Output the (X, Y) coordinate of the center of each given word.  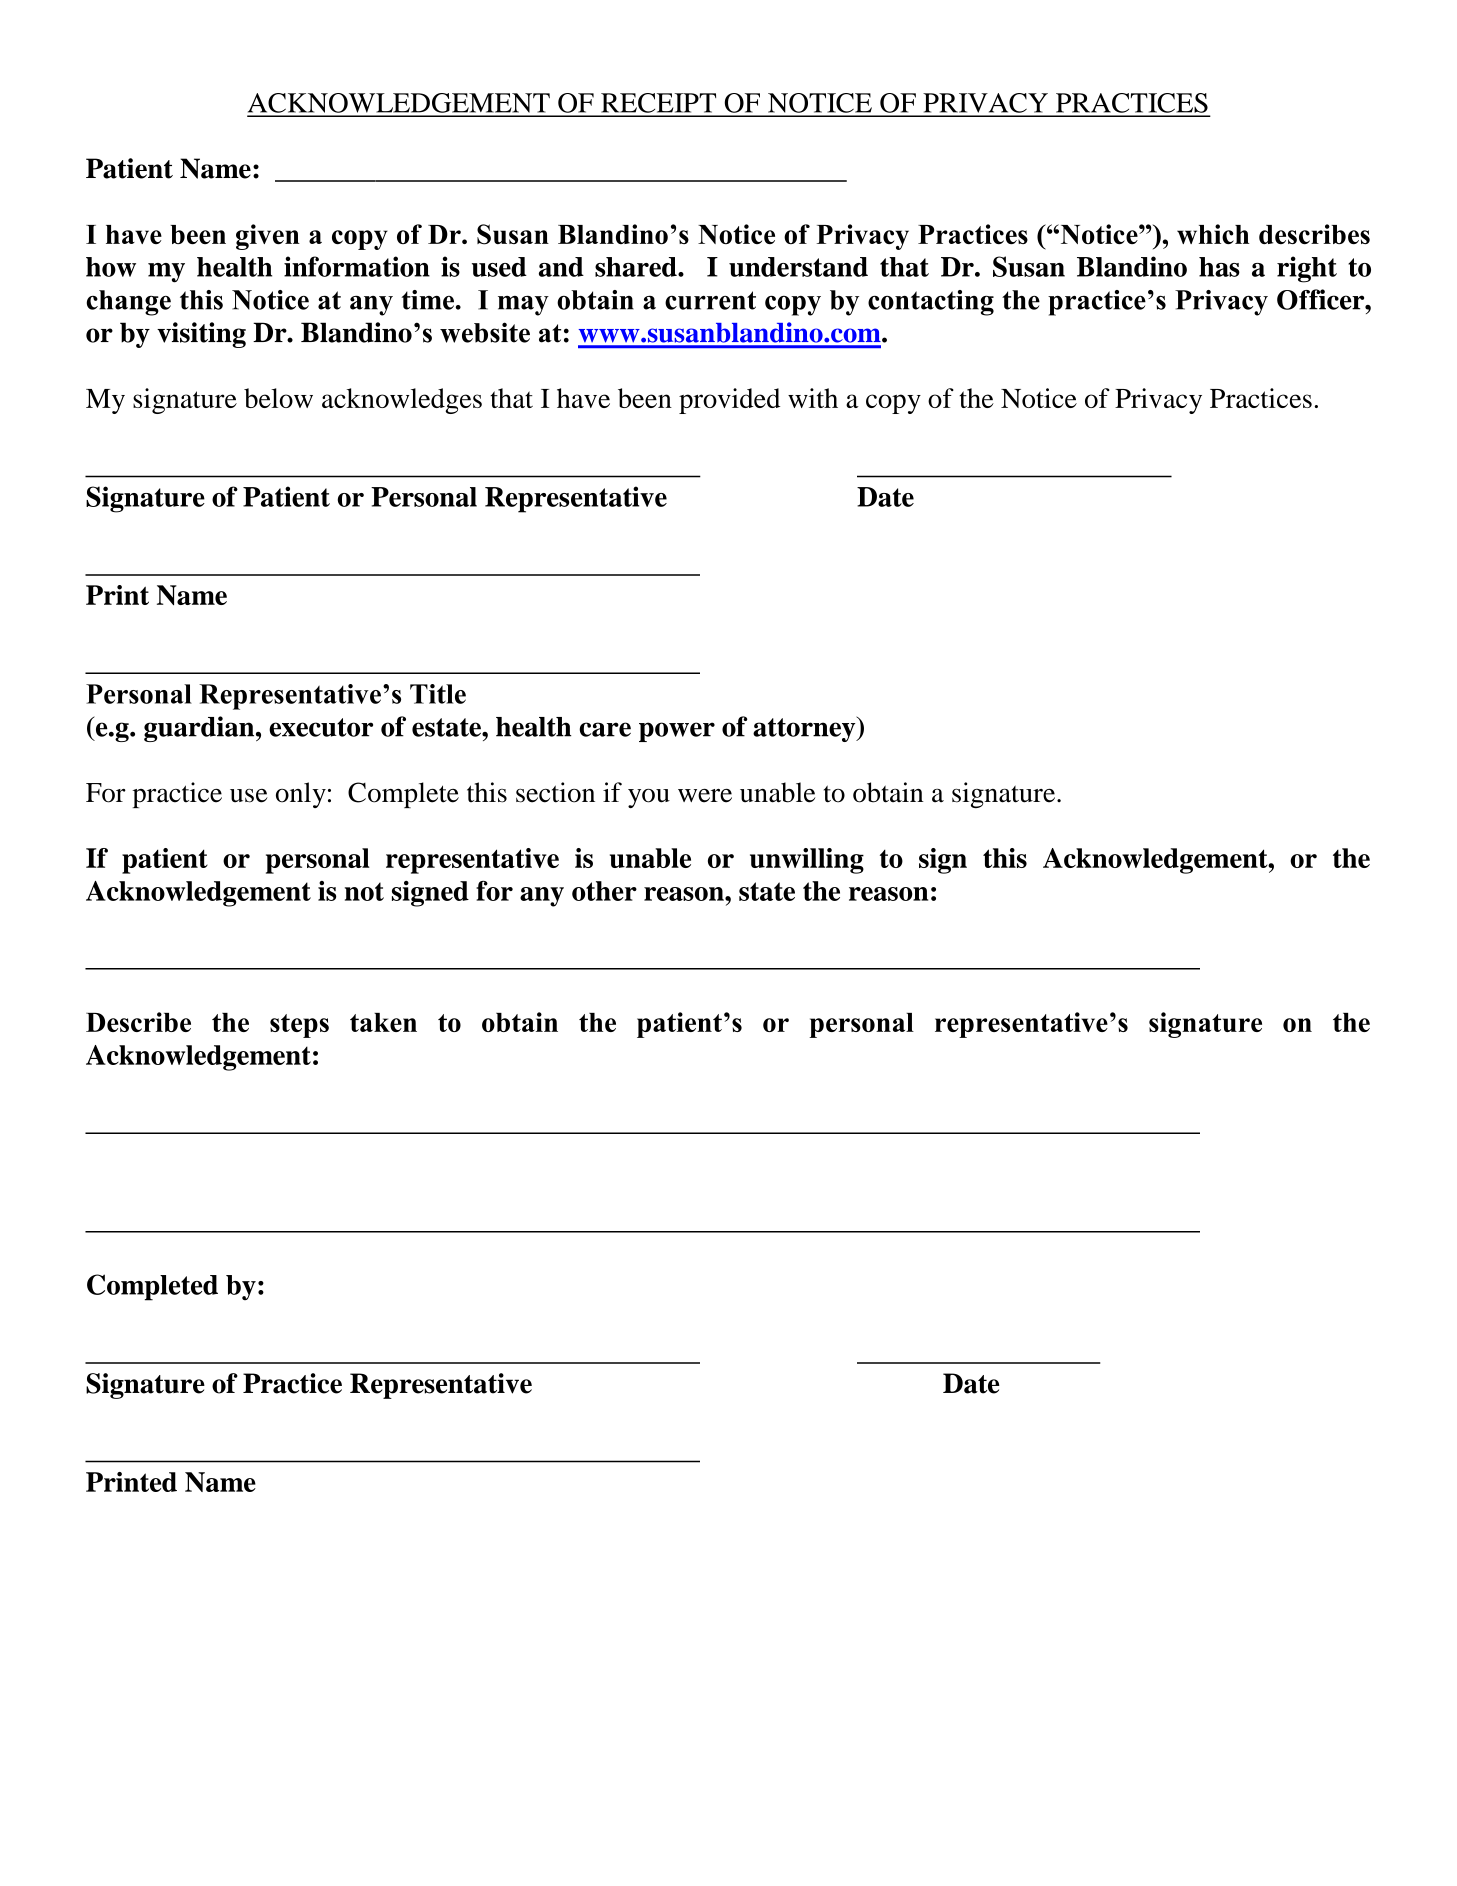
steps (299, 1026)
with (813, 398)
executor (321, 727)
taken (383, 1022)
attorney (805, 729)
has (1219, 267)
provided (729, 401)
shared (637, 267)
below (278, 398)
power (677, 732)
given (268, 237)
